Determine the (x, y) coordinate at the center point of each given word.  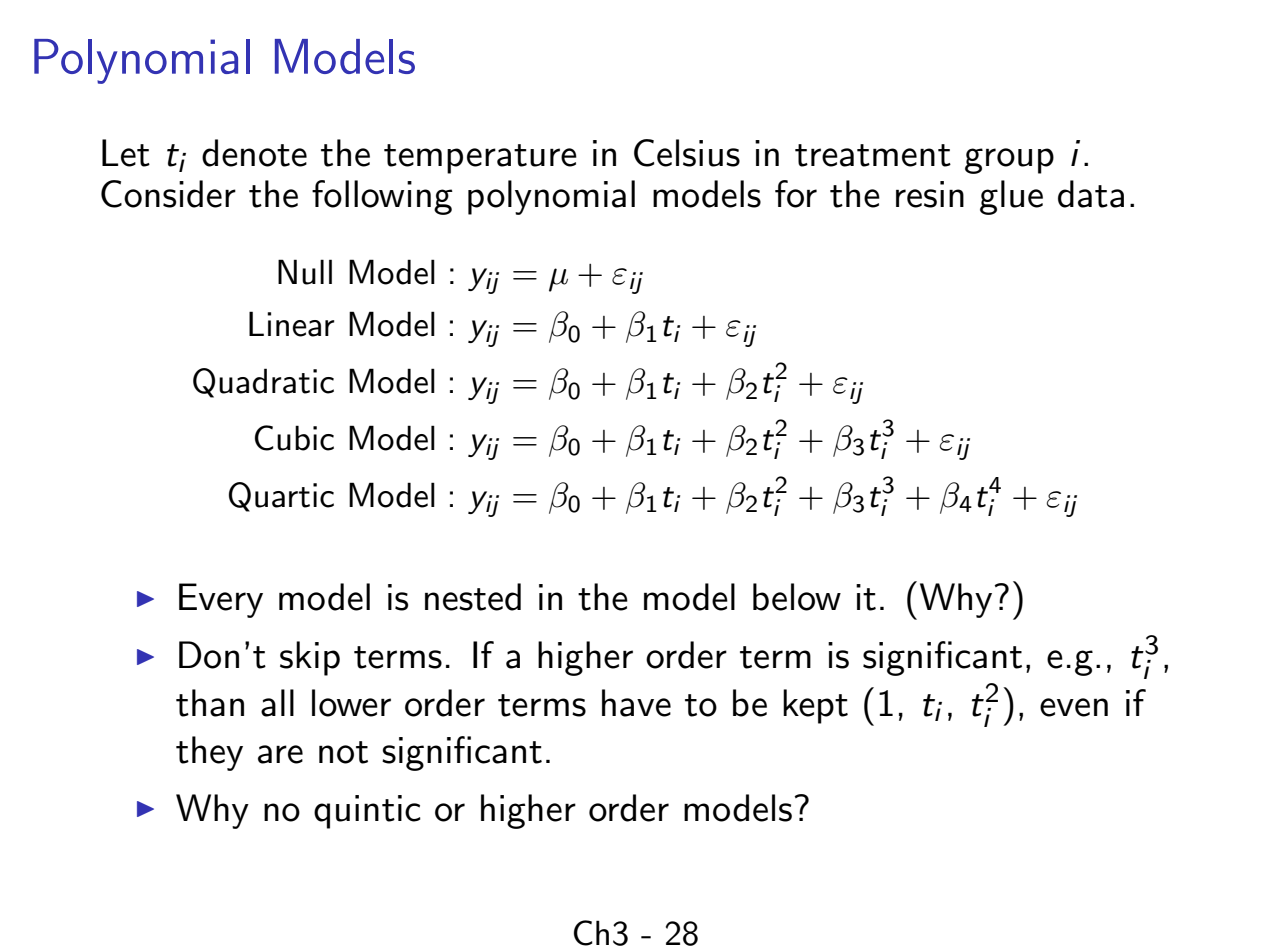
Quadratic (263, 383)
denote (254, 153)
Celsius (687, 153)
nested (473, 597)
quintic (367, 812)
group (1009, 161)
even (1074, 707)
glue (1011, 197)
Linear (292, 324)
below (797, 597)
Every (221, 600)
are (280, 754)
